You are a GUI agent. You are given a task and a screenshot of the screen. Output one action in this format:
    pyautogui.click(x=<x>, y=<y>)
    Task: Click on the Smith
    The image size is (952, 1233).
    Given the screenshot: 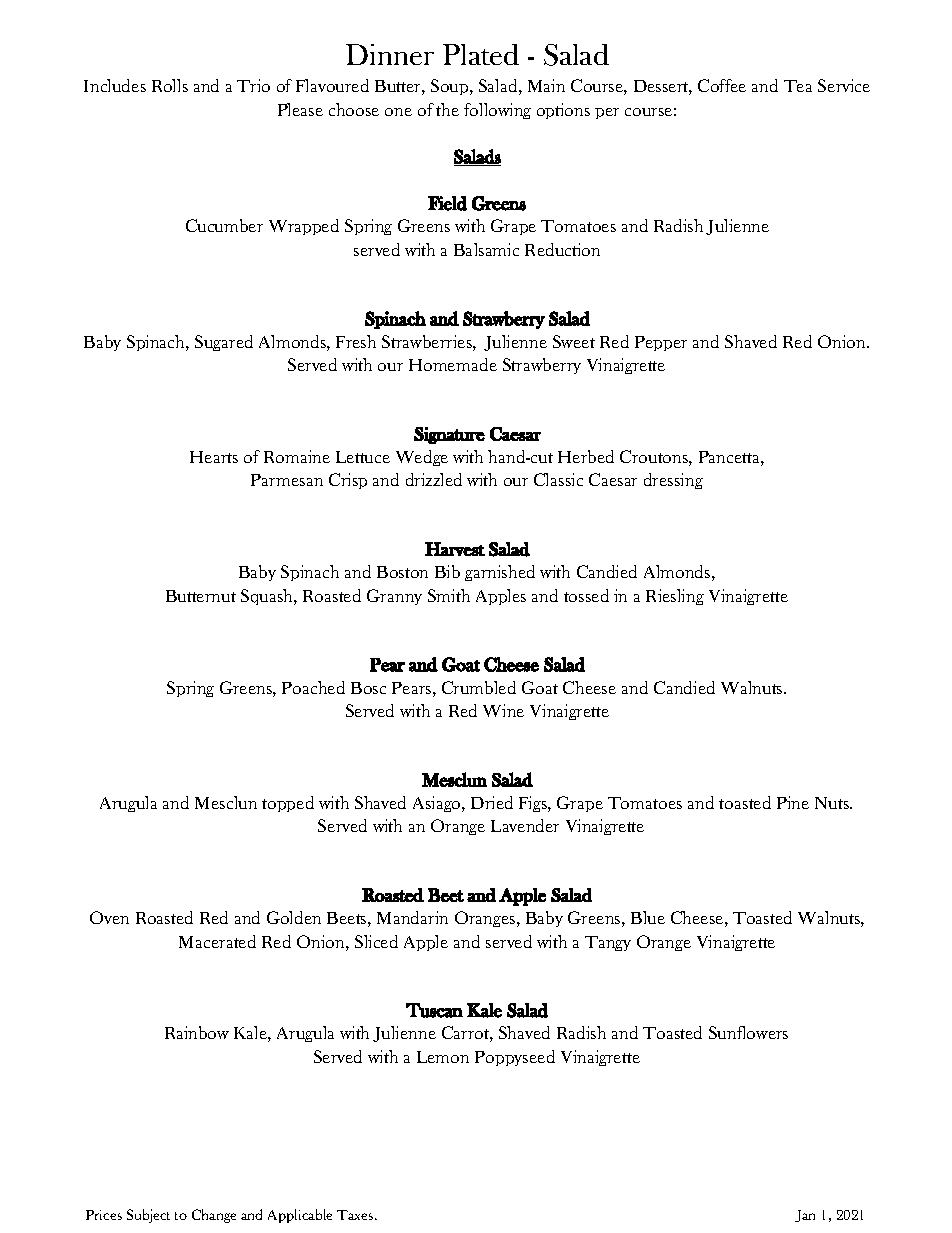 What is the action you would take?
    pyautogui.click(x=449, y=595)
